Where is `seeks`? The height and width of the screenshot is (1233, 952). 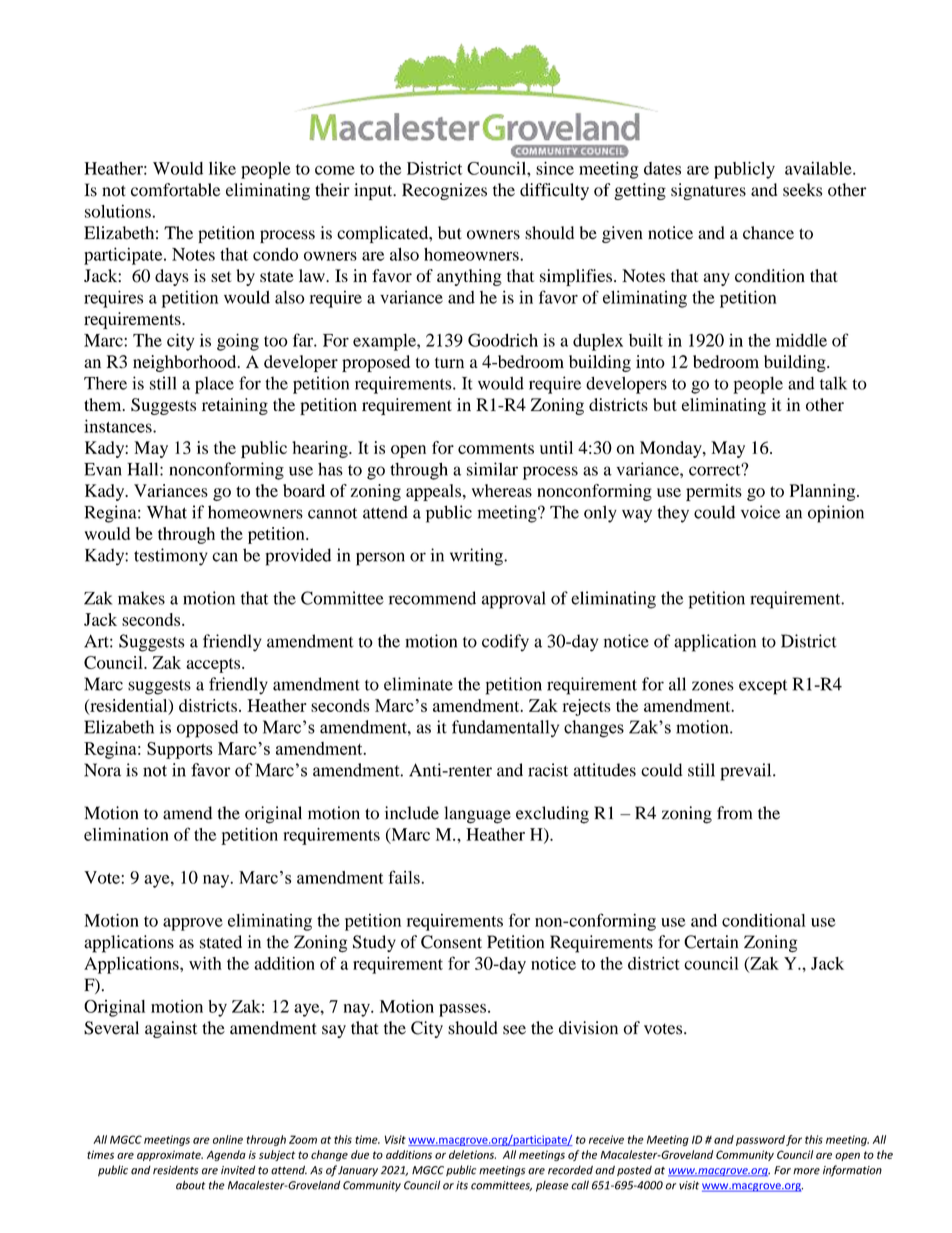 seeks is located at coordinates (802, 190).
